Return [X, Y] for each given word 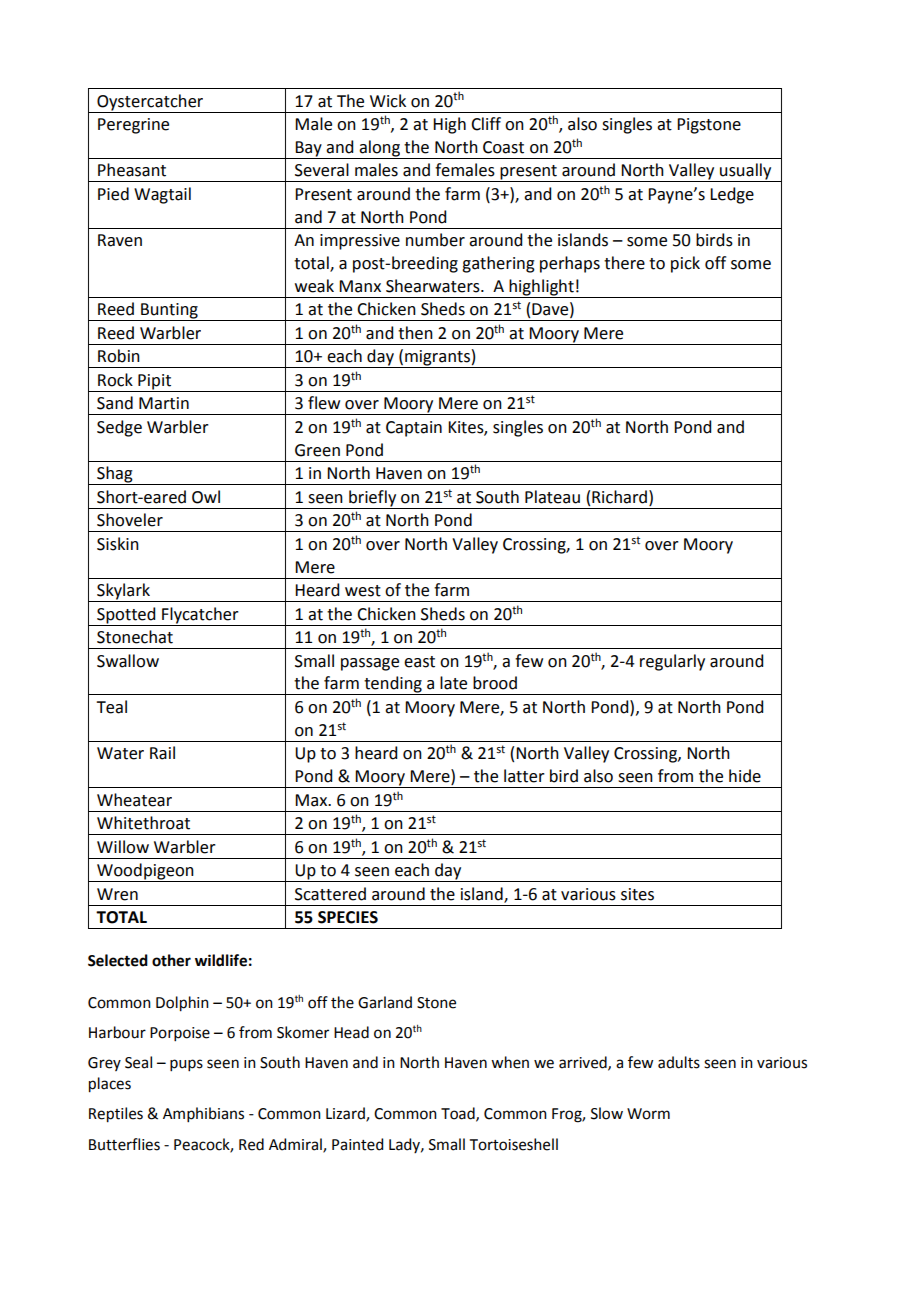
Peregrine [133, 126]
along [380, 149]
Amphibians [203, 1114]
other [171, 960]
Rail [162, 753]
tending [393, 685]
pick [685, 264]
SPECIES [348, 917]
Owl [206, 497]
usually [746, 172]
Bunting [169, 312]
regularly [672, 662]
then [415, 333]
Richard [619, 497]
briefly [373, 499]
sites [637, 894]
